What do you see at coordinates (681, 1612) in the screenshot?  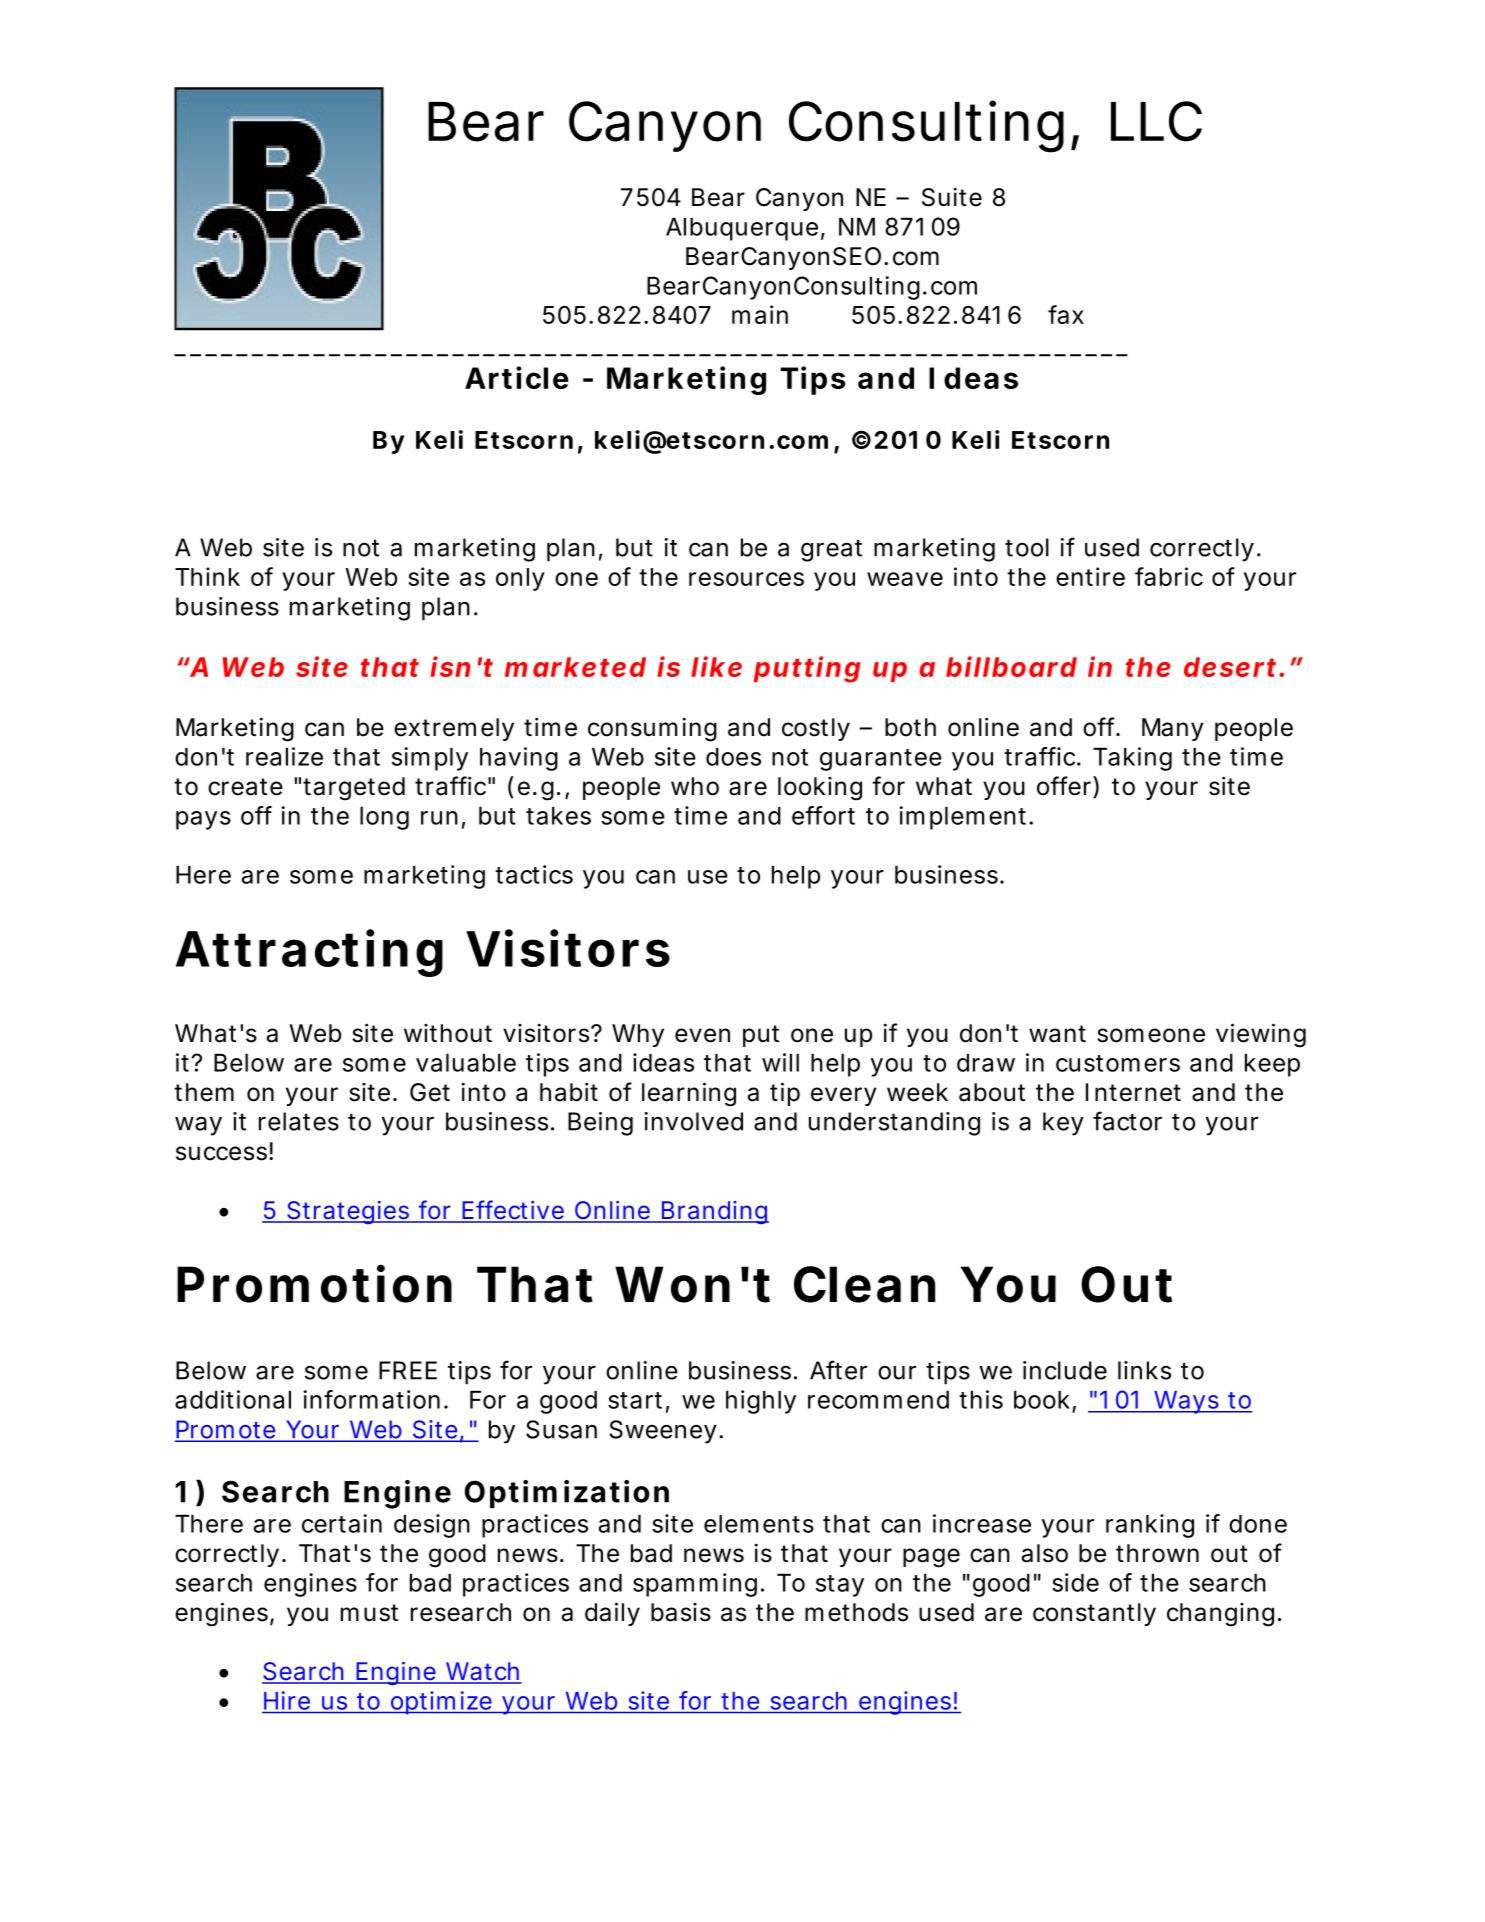 I see `basis` at bounding box center [681, 1612].
